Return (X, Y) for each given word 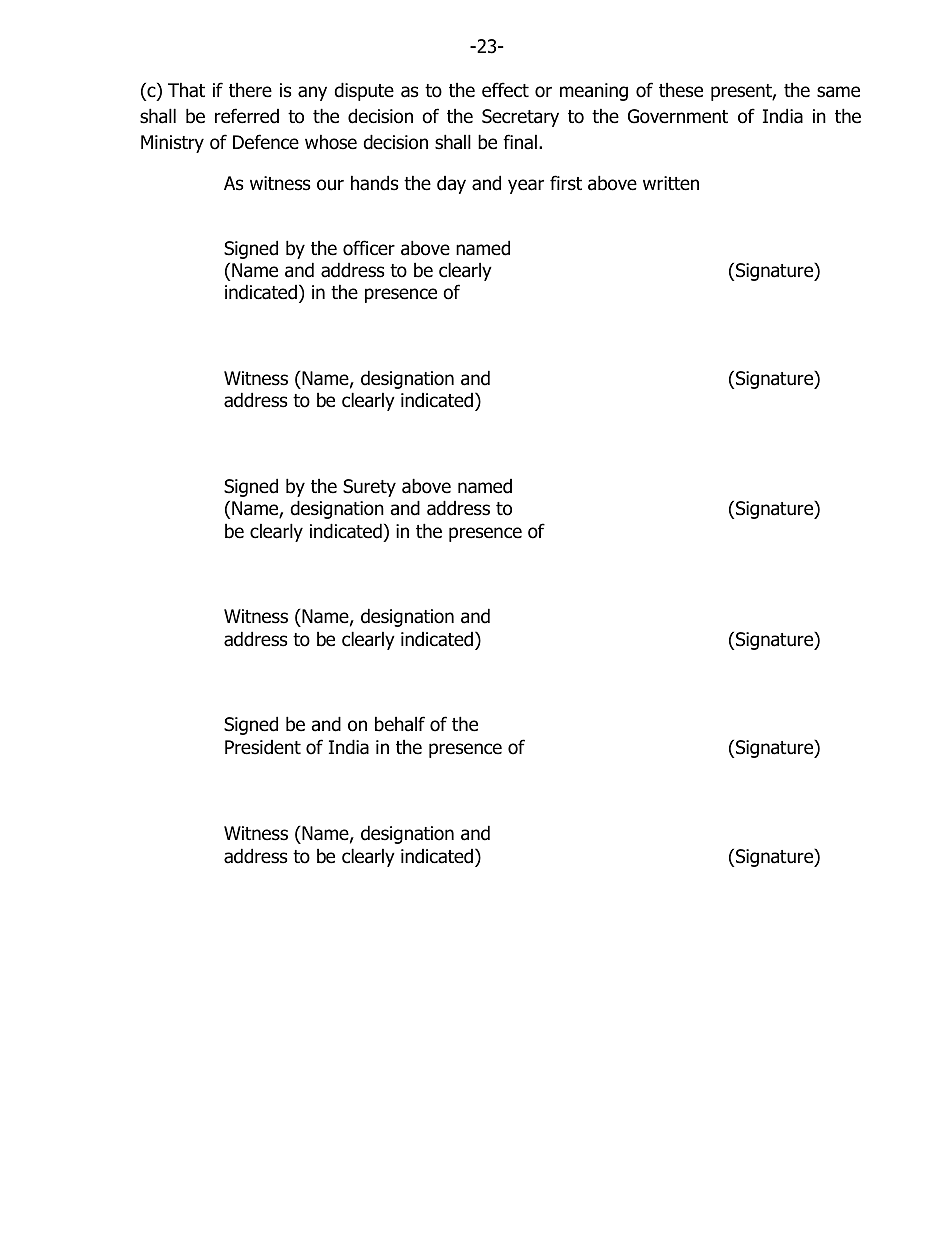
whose (331, 142)
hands (374, 183)
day (451, 185)
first (566, 183)
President (263, 747)
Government (678, 116)
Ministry (172, 144)
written (671, 183)
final (520, 142)
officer (369, 248)
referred (247, 116)
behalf (400, 724)
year (526, 186)
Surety (369, 488)
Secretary (520, 118)
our (330, 185)
